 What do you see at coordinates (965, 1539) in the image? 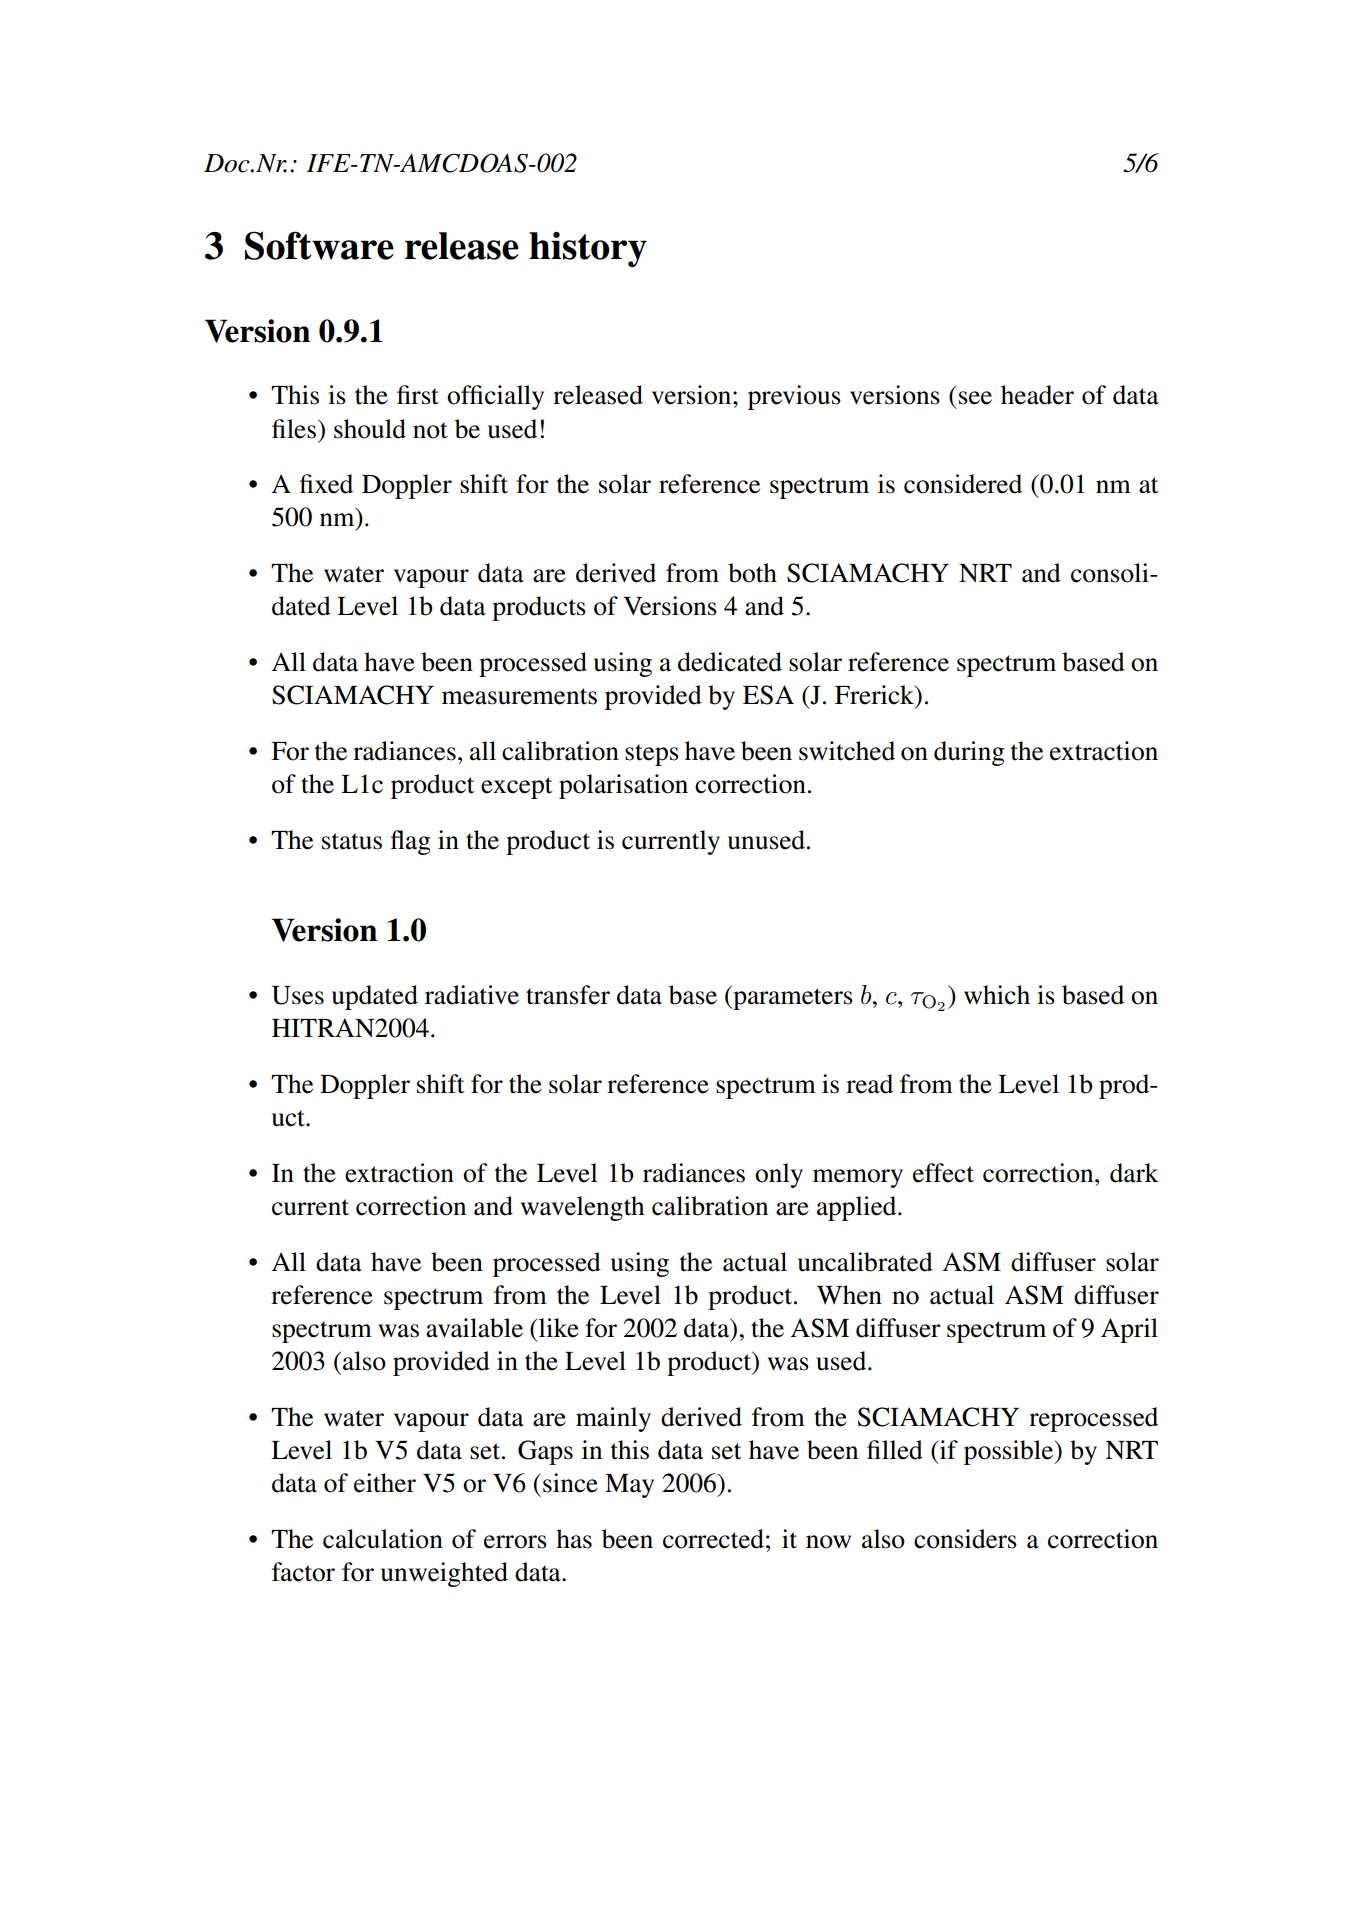
I see `considers` at bounding box center [965, 1539].
